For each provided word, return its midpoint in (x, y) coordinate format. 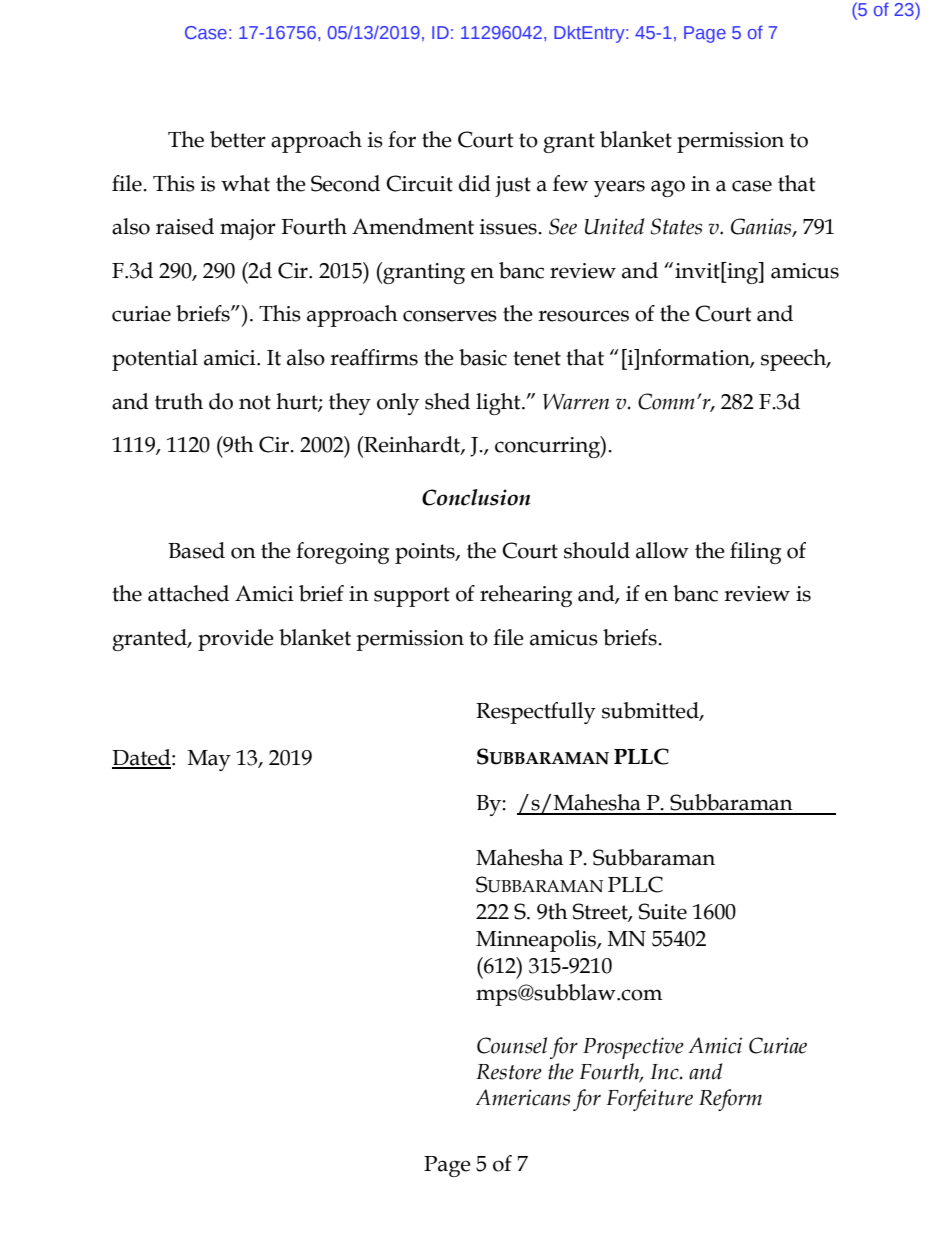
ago (668, 188)
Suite (663, 911)
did (475, 183)
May (209, 760)
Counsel (512, 1045)
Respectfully (536, 713)
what (245, 183)
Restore (509, 1072)
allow (662, 550)
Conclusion (476, 497)
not (255, 402)
